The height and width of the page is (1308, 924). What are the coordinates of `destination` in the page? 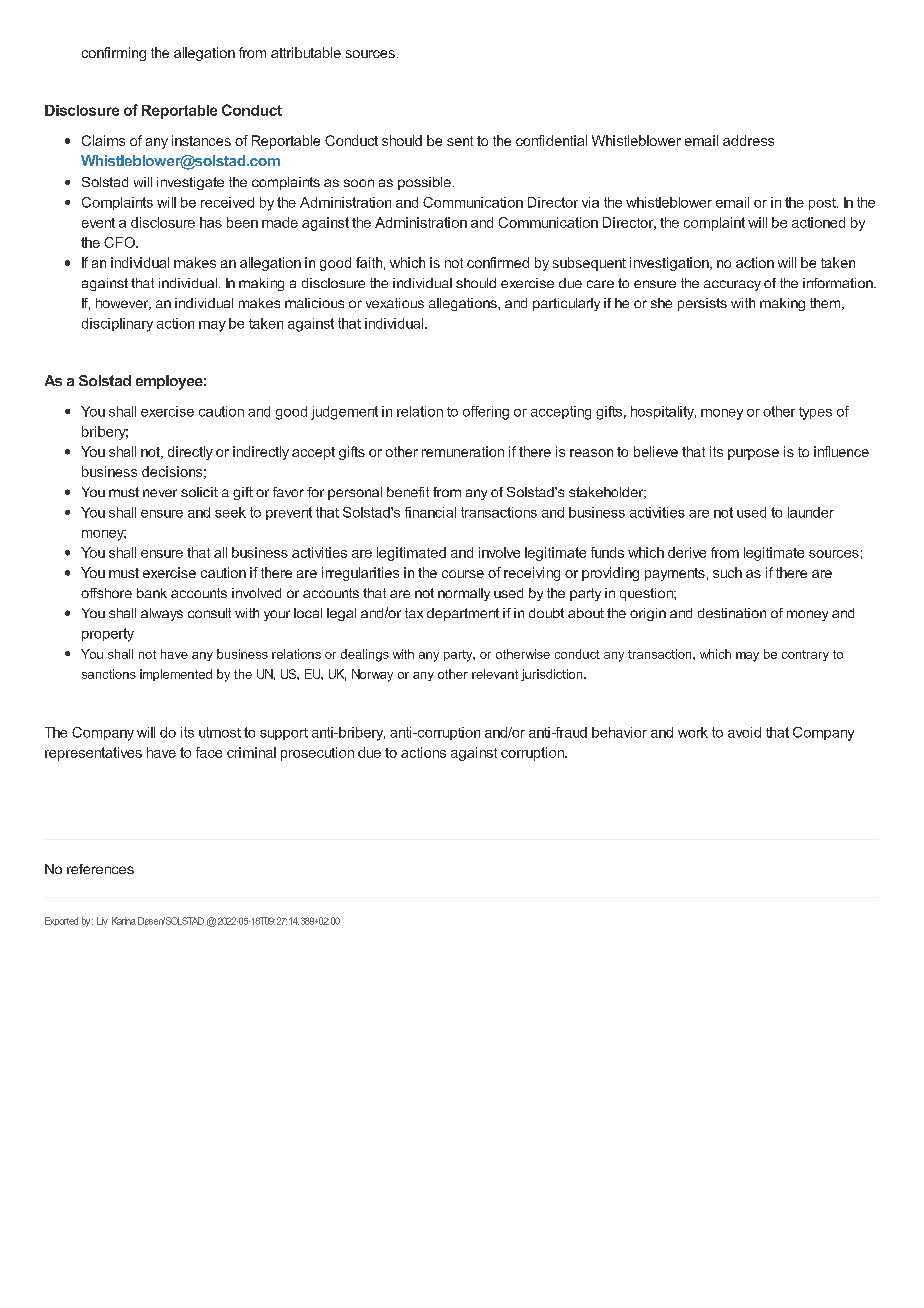 It's located at (732, 613).
